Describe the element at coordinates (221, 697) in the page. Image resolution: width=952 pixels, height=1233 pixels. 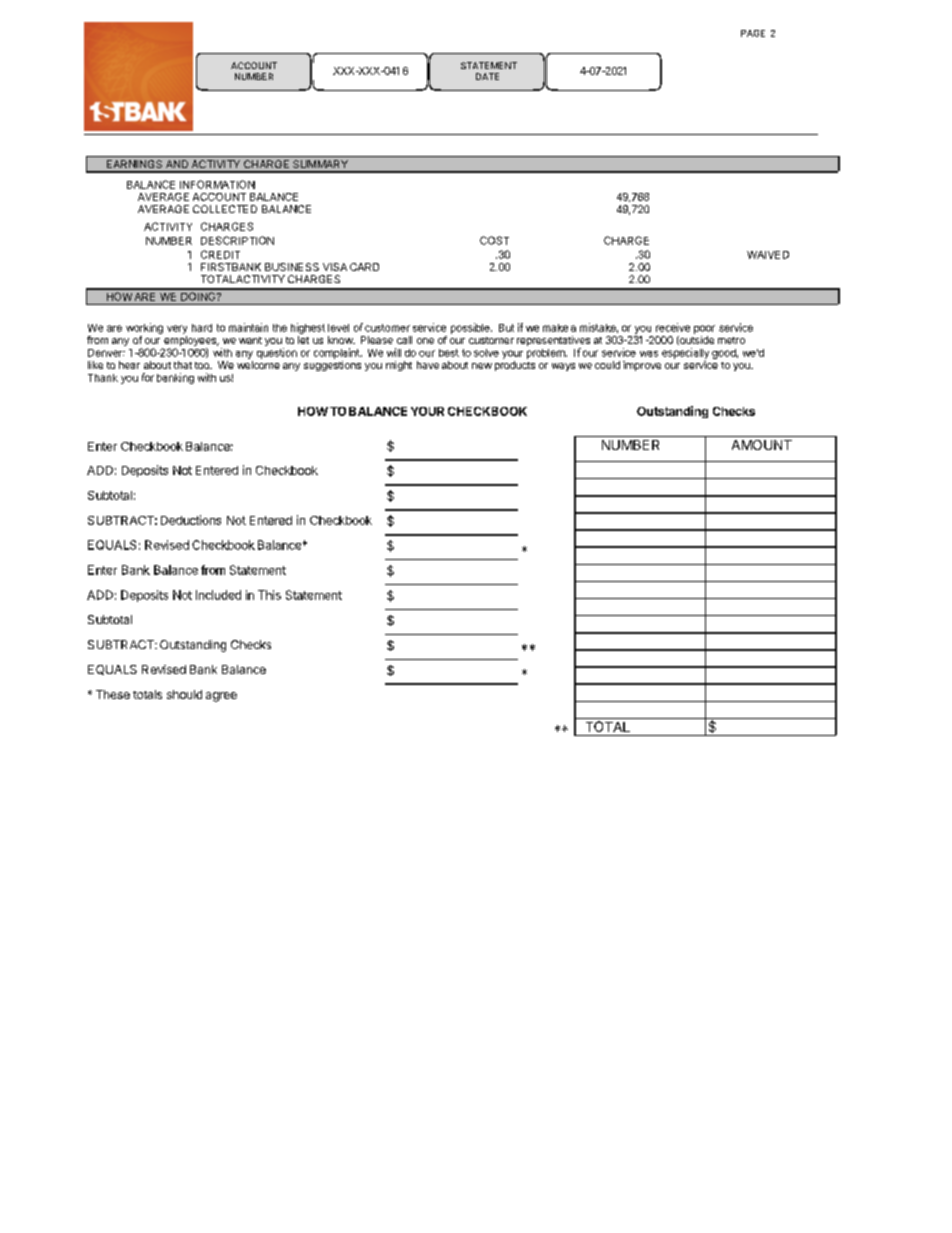
I see `agree` at that location.
